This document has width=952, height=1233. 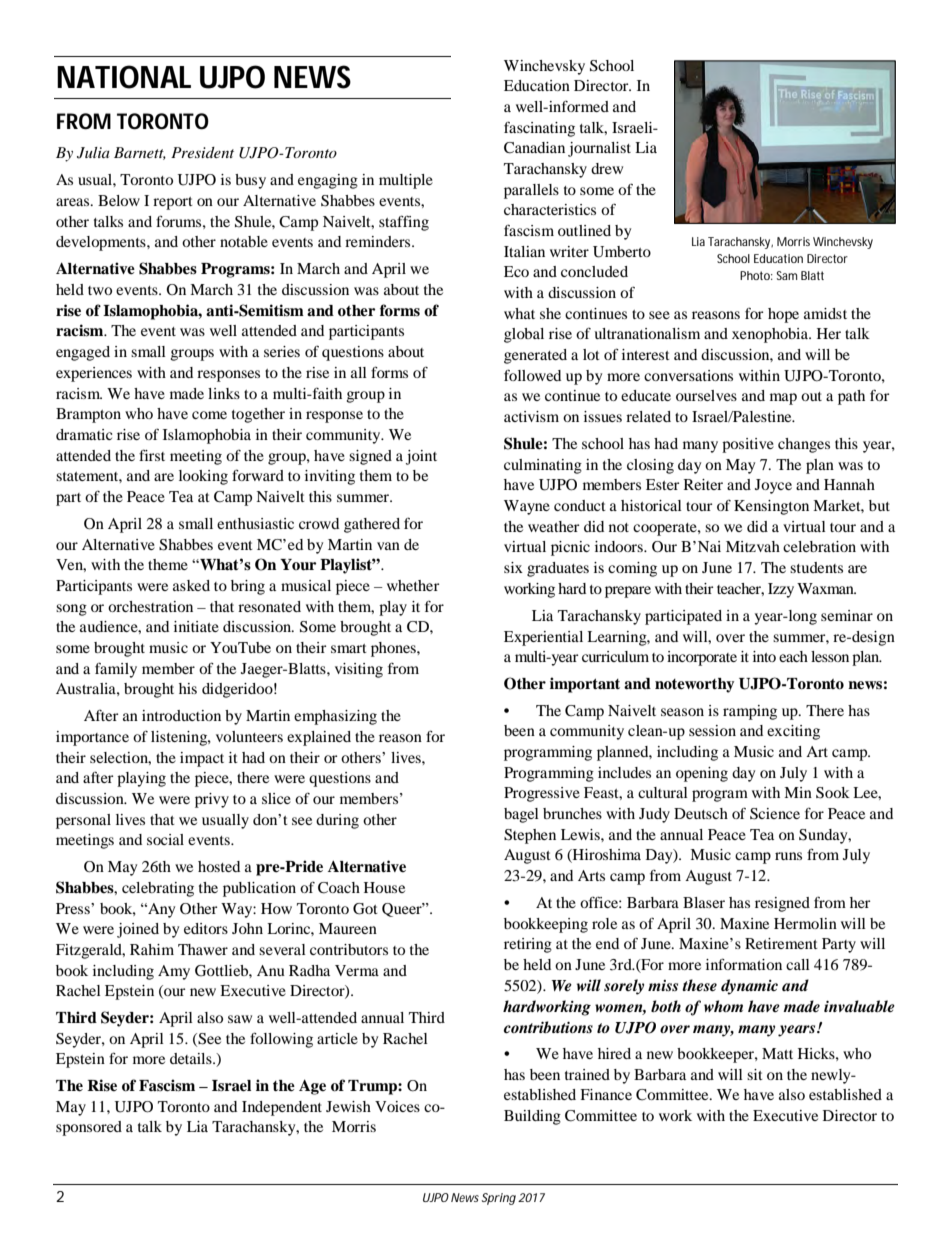 I want to click on parallels, so click(x=531, y=191).
